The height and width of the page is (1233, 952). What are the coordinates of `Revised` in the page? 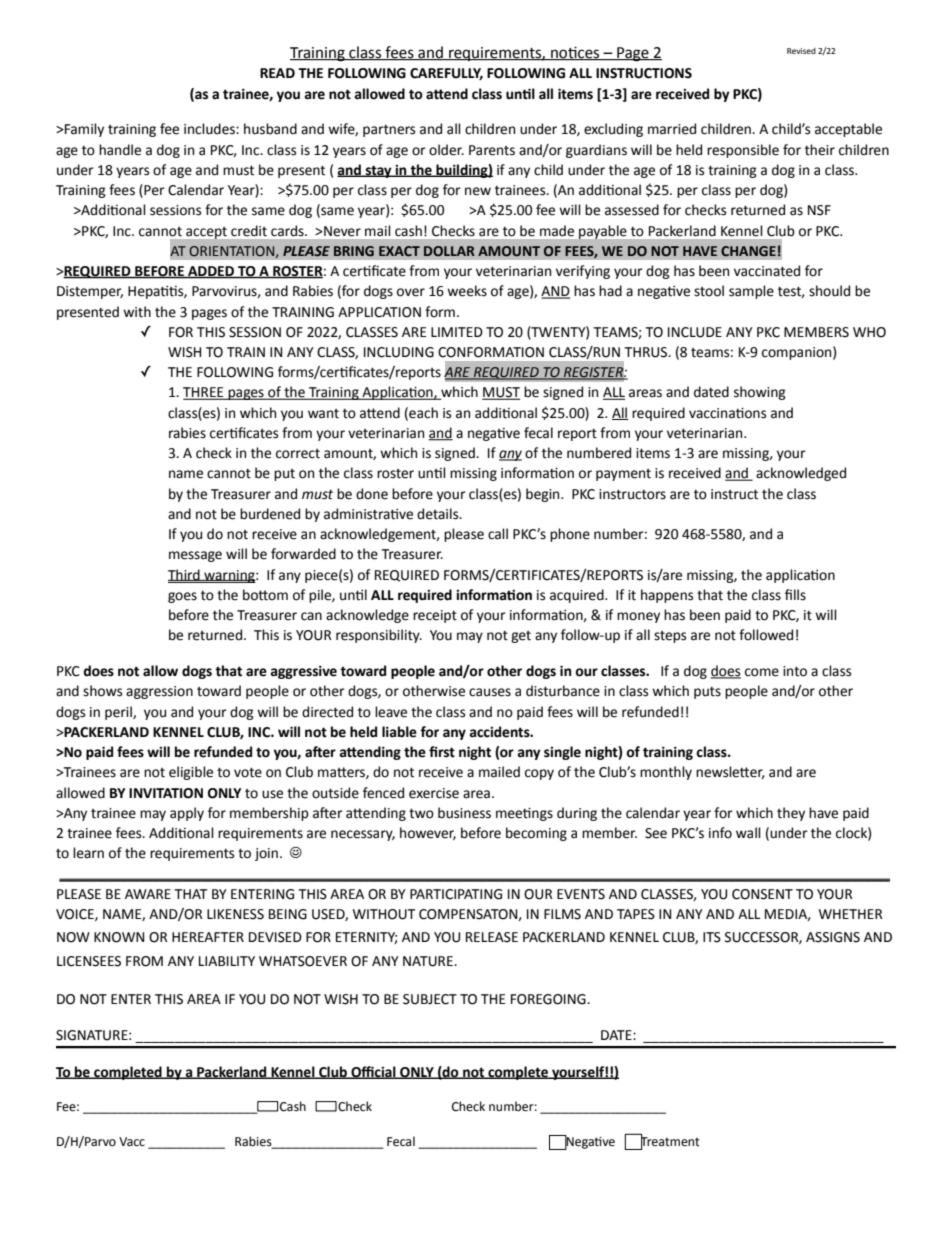 It's located at (801, 51).
